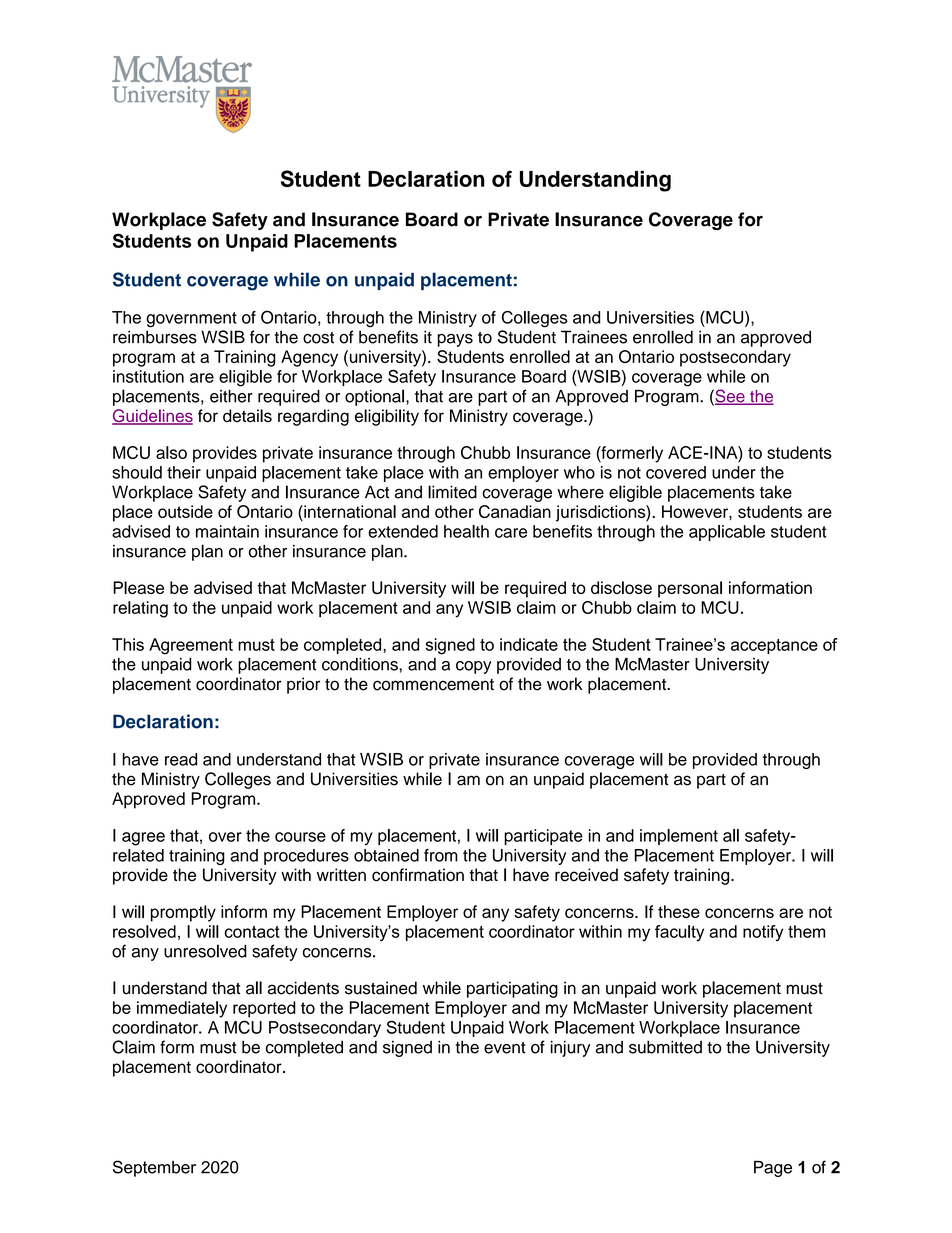  What do you see at coordinates (679, 911) in the screenshot?
I see `these` at bounding box center [679, 911].
